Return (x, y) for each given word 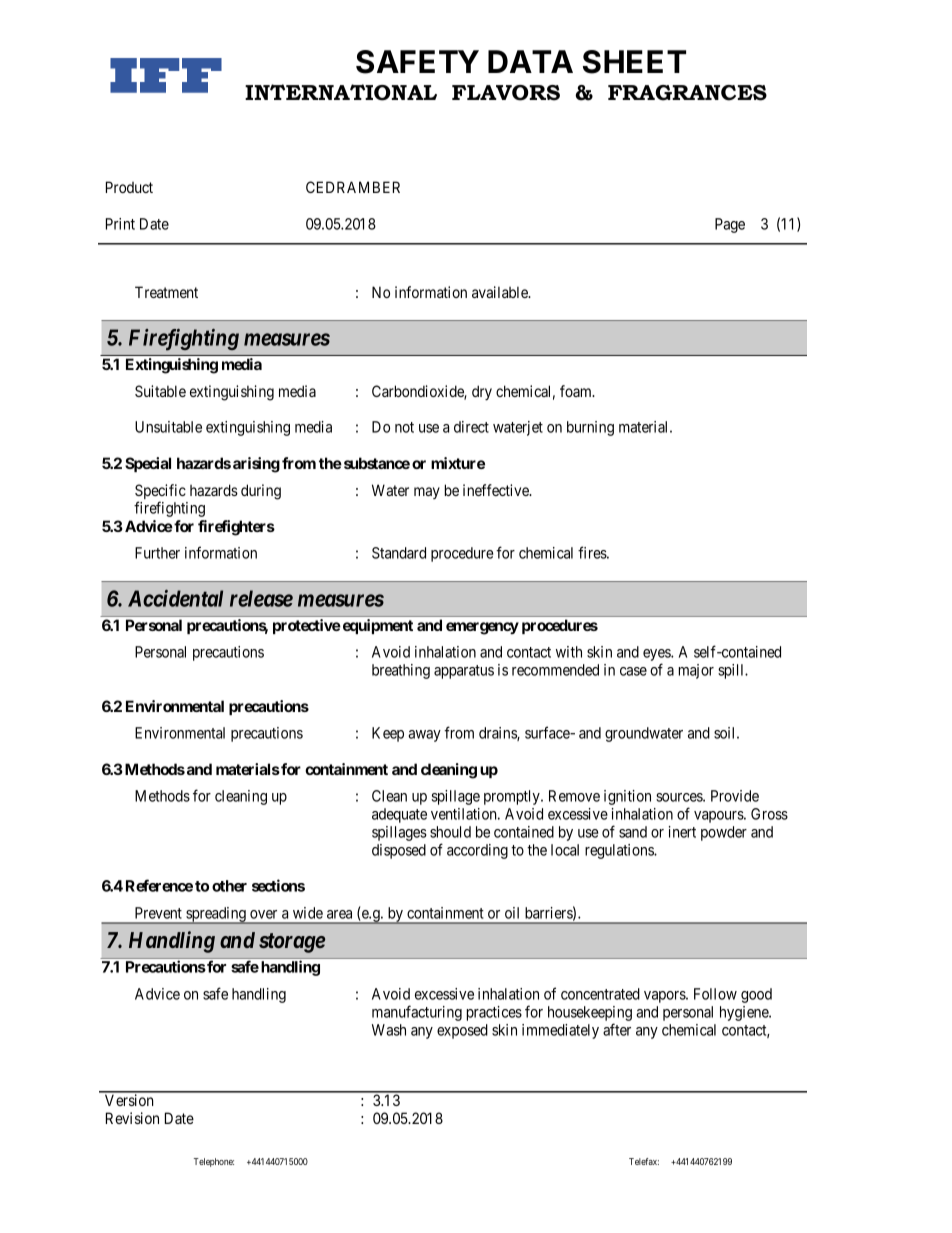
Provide (735, 796)
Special (148, 464)
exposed (462, 1031)
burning (590, 428)
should (450, 832)
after (617, 1029)
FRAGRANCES (687, 93)
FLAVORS (506, 93)
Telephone (214, 1162)
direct (471, 427)
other (229, 886)
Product (129, 187)
